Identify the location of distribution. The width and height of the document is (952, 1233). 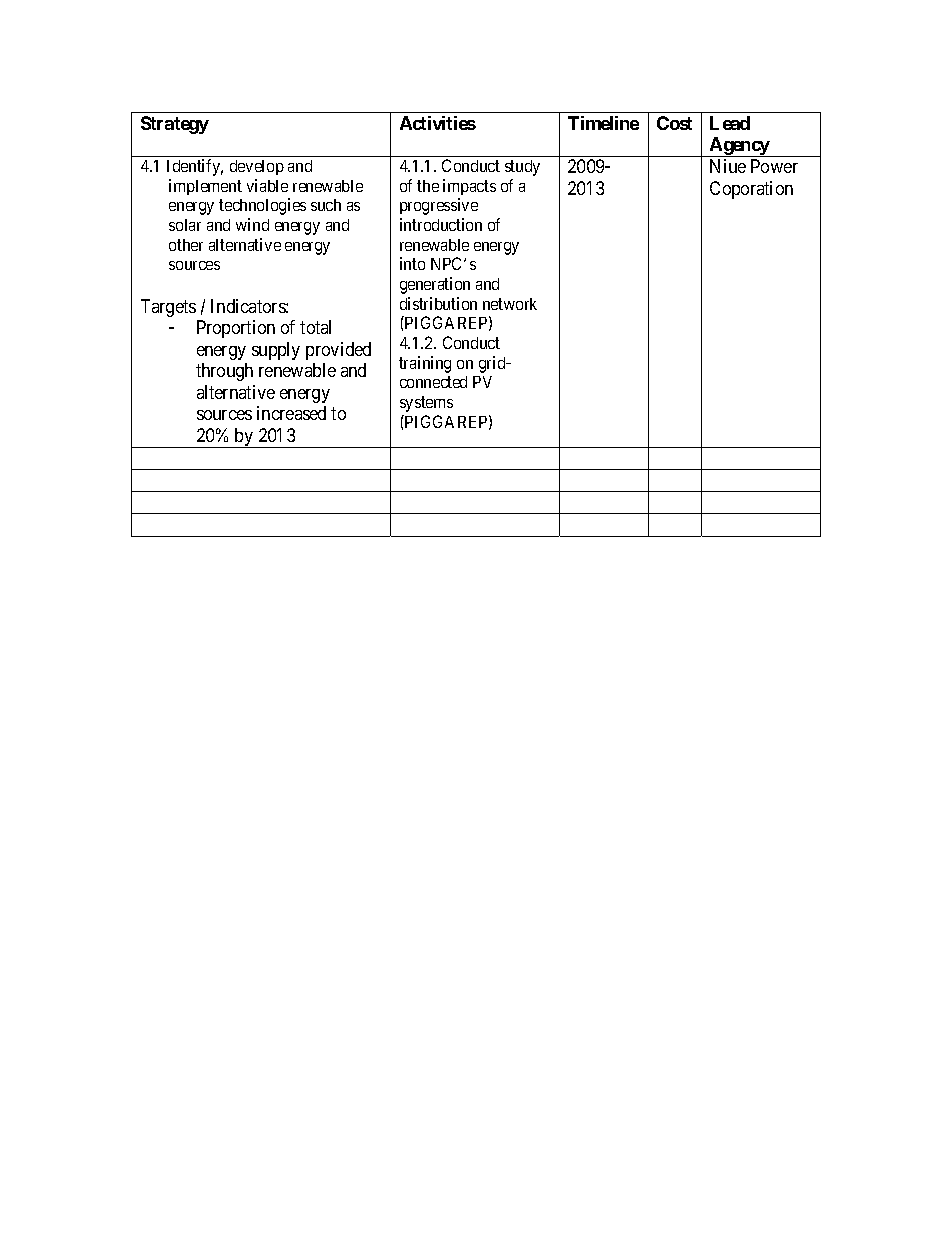
(438, 303).
